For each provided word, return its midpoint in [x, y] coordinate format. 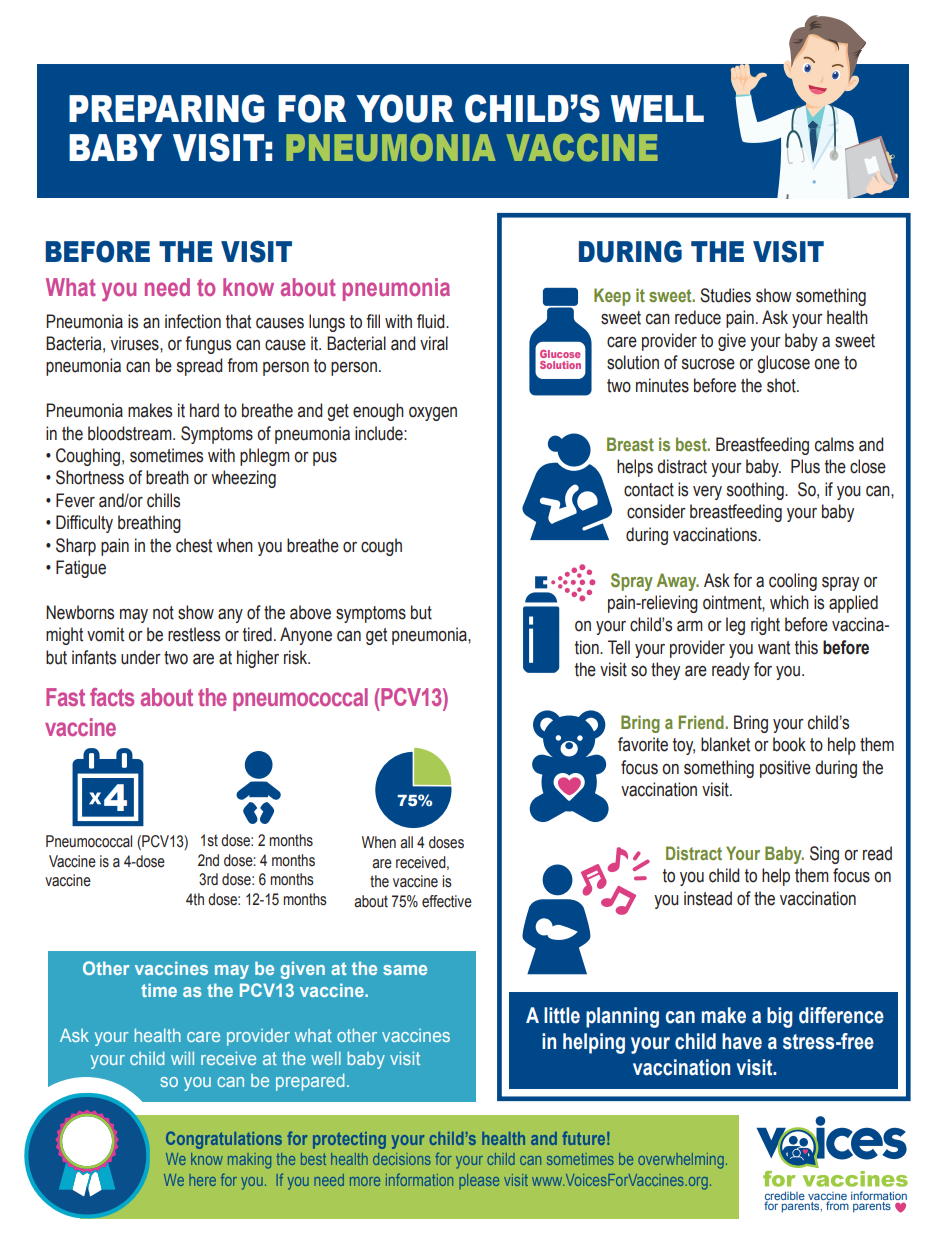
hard [204, 410]
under [141, 657]
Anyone [306, 636]
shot [782, 385]
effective [447, 901]
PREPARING [167, 108]
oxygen [433, 414]
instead [708, 898]
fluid [432, 321]
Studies [725, 295]
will [182, 1058]
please [479, 1181]
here [203, 1180]
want [774, 648]
